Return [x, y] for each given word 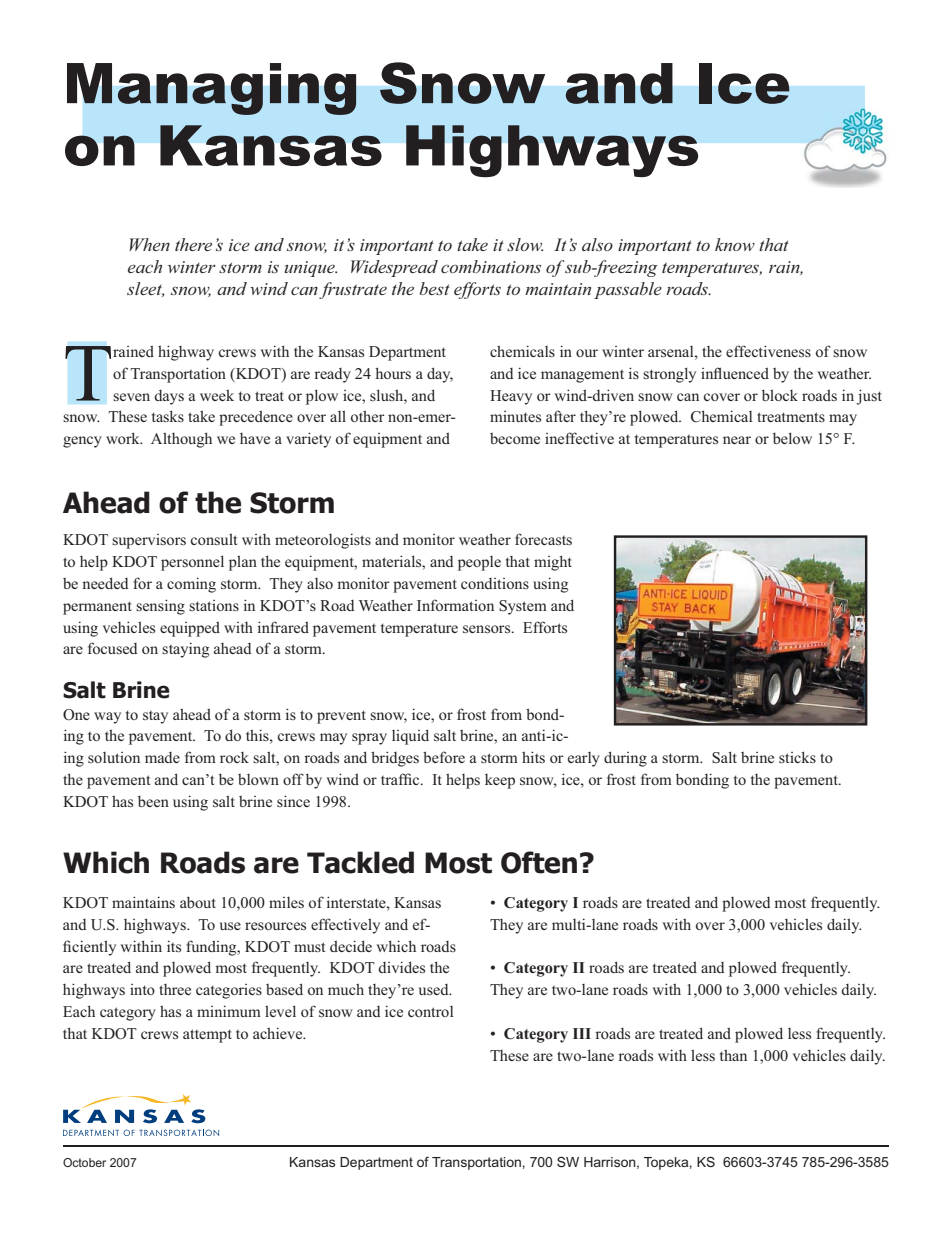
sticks [797, 757]
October [84, 1162]
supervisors [149, 541]
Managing [212, 89]
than [733, 1055]
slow [525, 244]
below [792, 438]
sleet [146, 289]
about [198, 902]
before [444, 757]
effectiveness [768, 351]
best [435, 288]
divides [401, 967]
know [735, 244]
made [162, 757]
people [479, 563]
